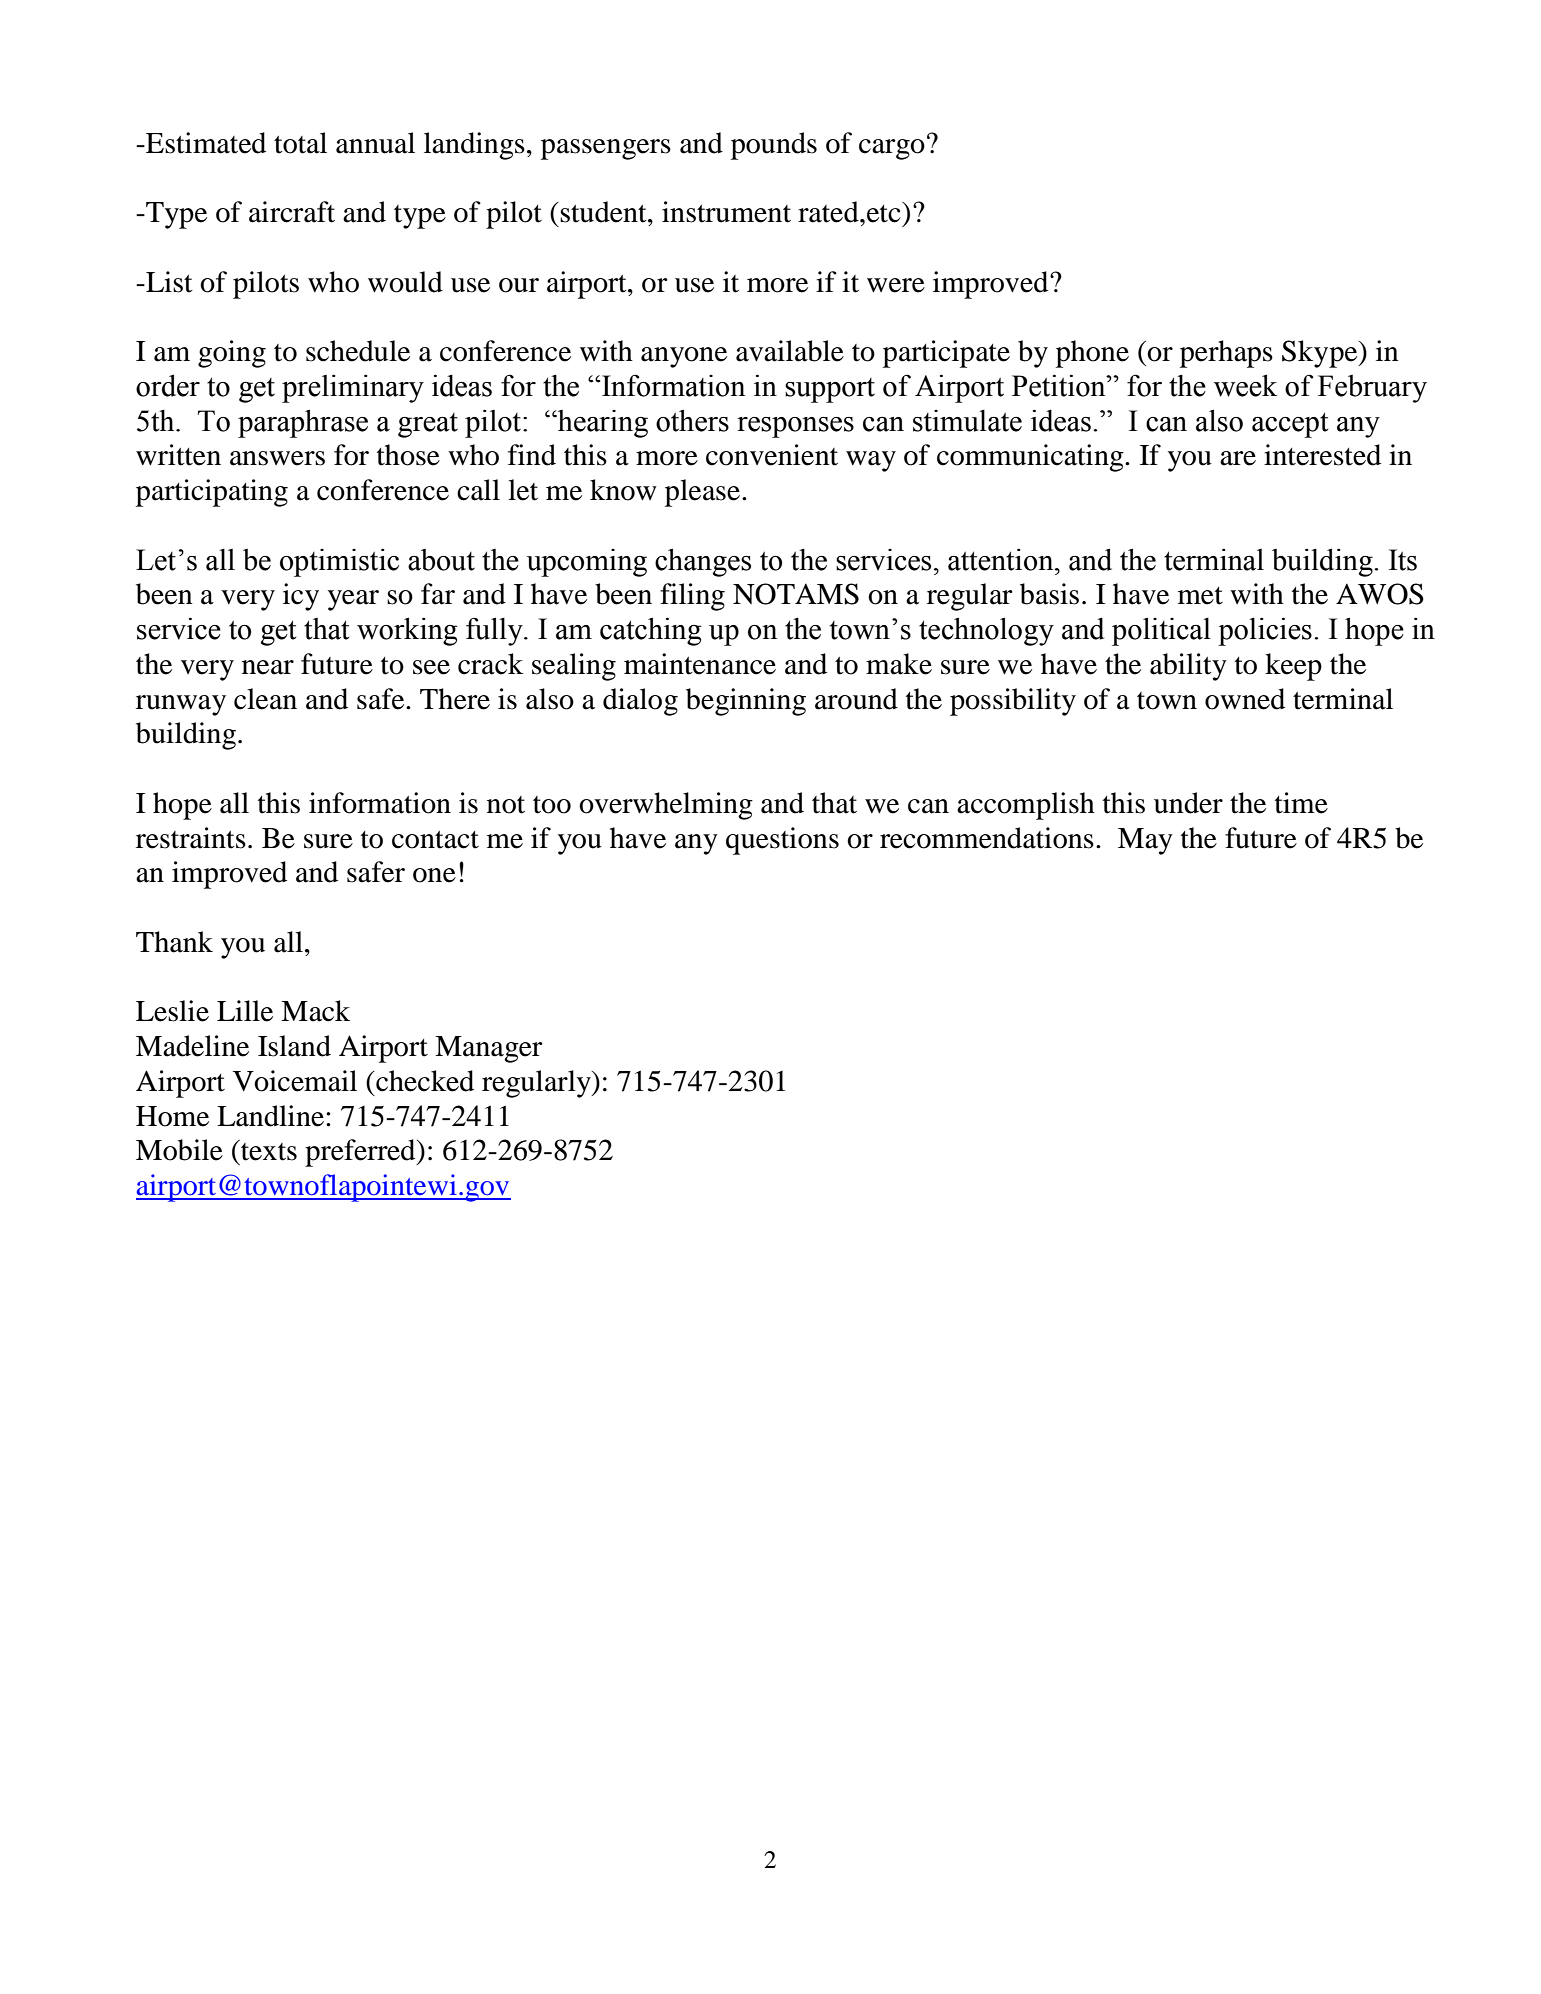 The image size is (1541, 1994). I want to click on please, so click(702, 493).
